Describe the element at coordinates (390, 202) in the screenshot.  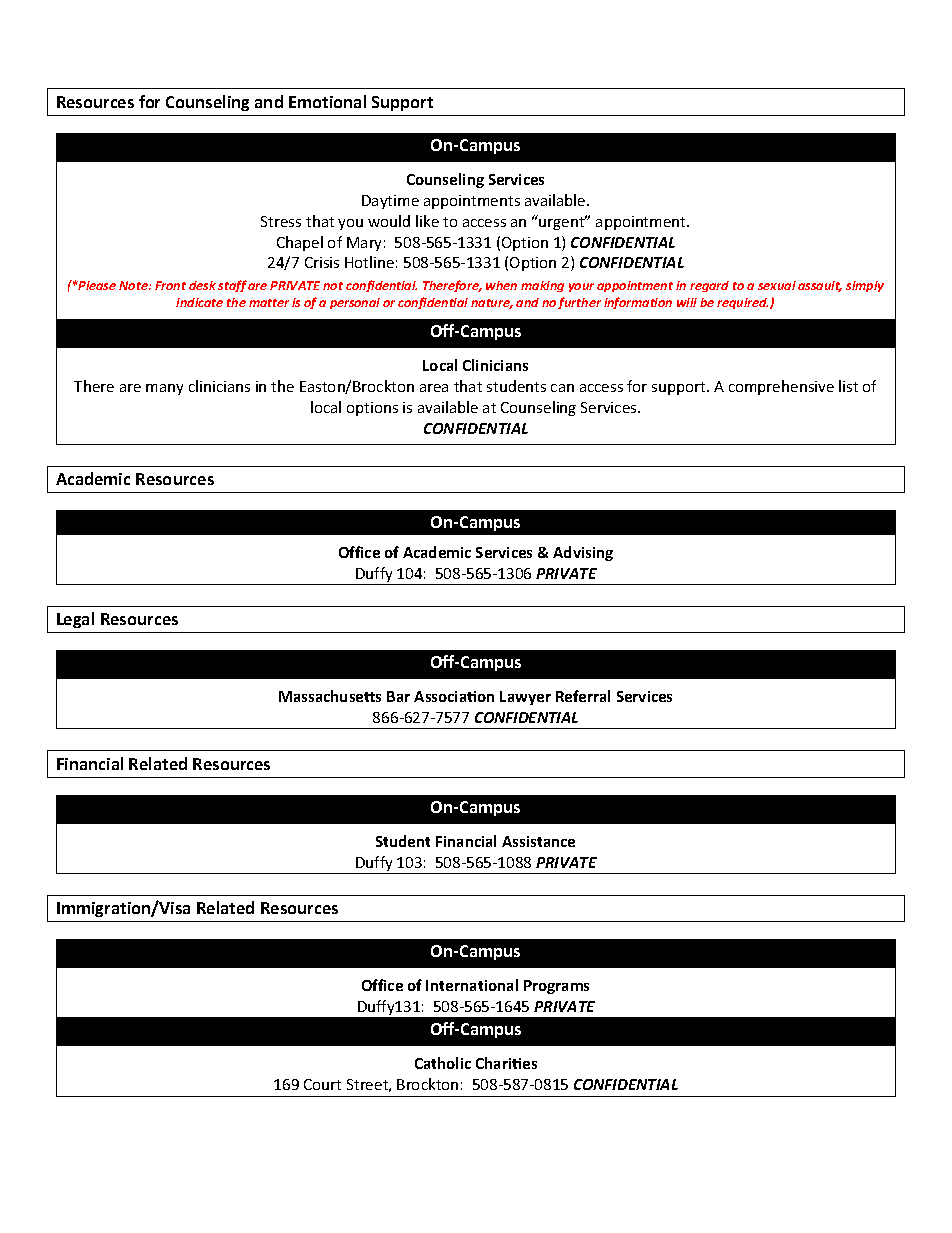
I see `Daytime` at that location.
